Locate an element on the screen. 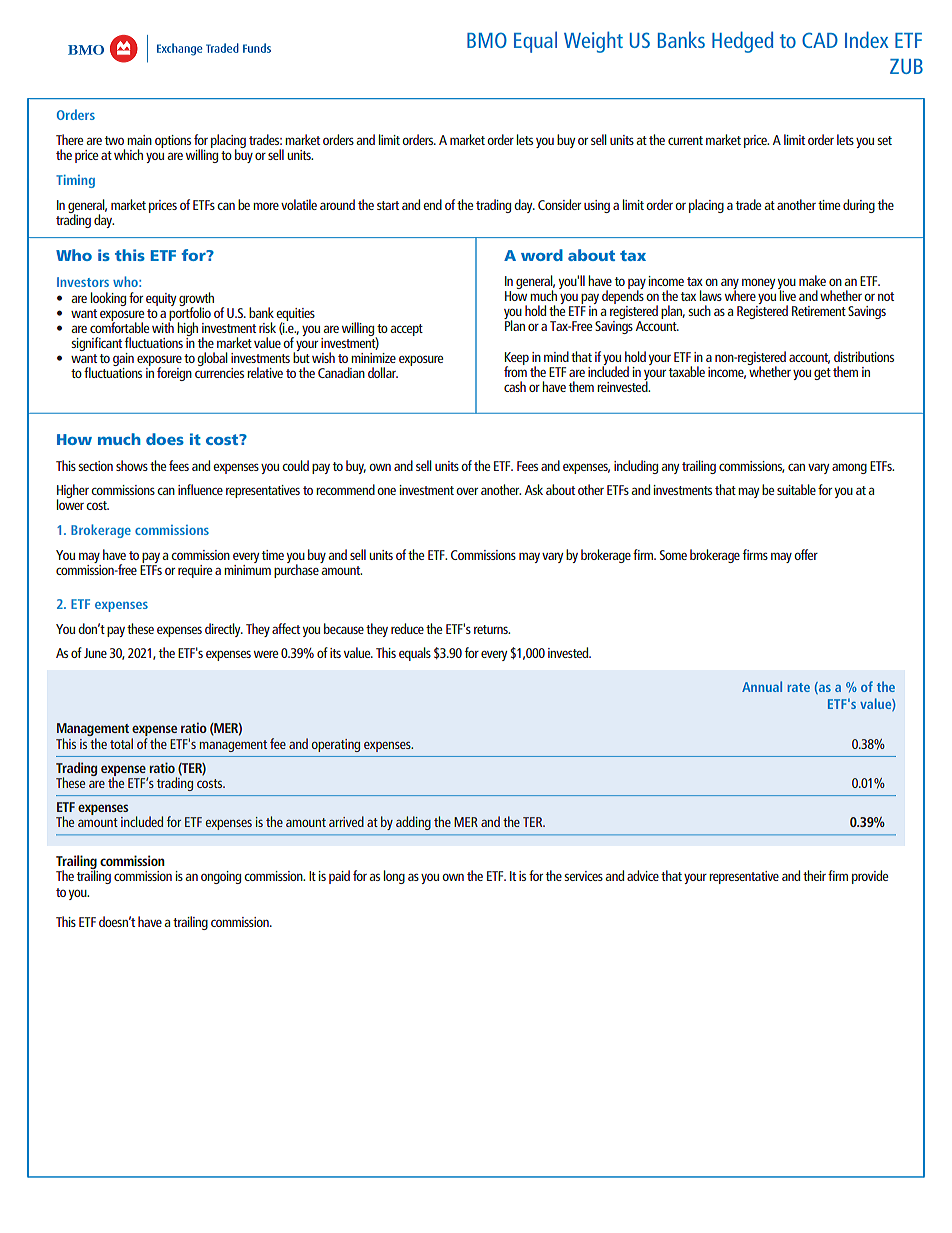  BMO is located at coordinates (487, 40).
